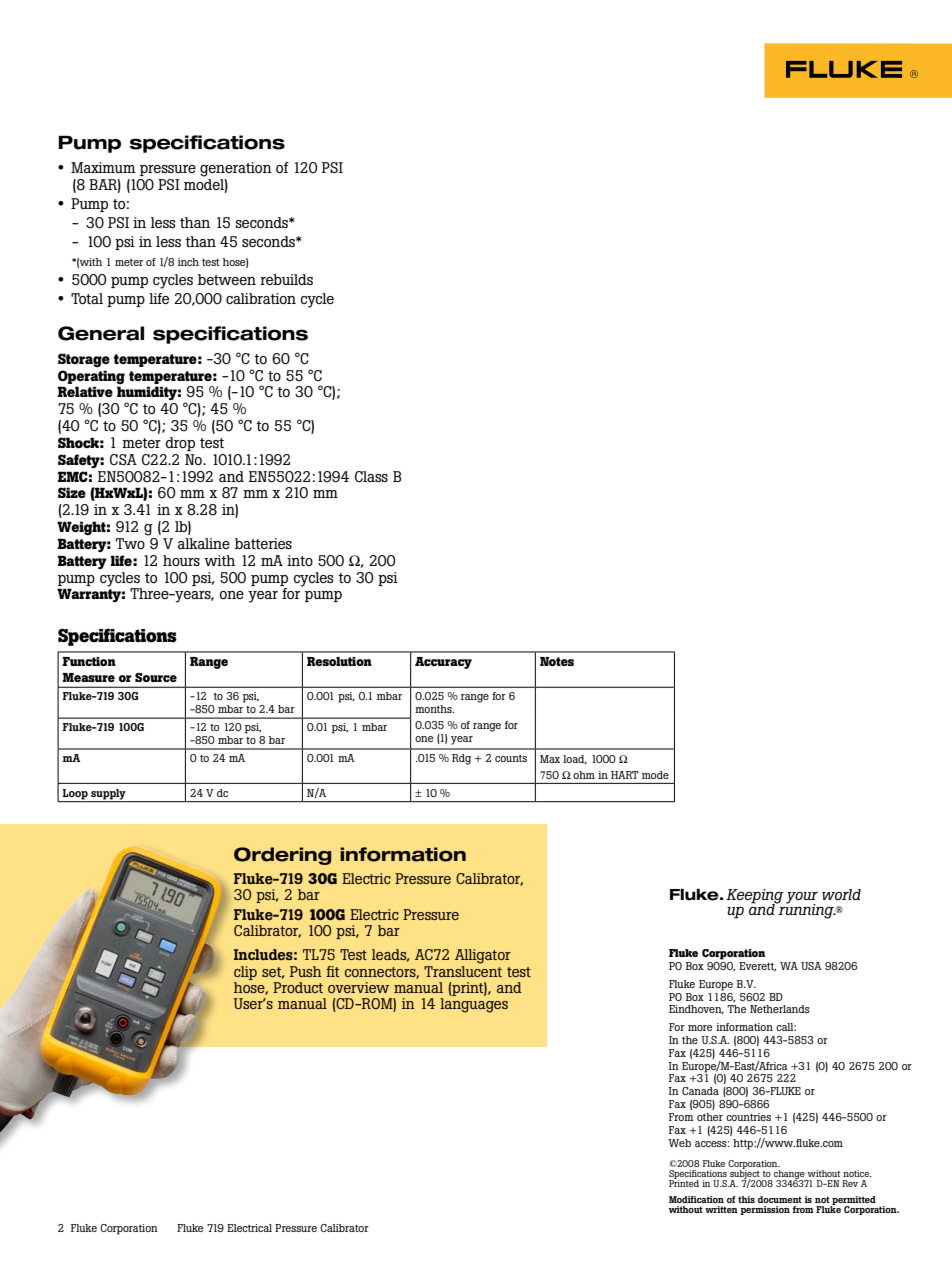 The height and width of the document is (1270, 952). What do you see at coordinates (371, 476) in the document?
I see `Class` at bounding box center [371, 476].
